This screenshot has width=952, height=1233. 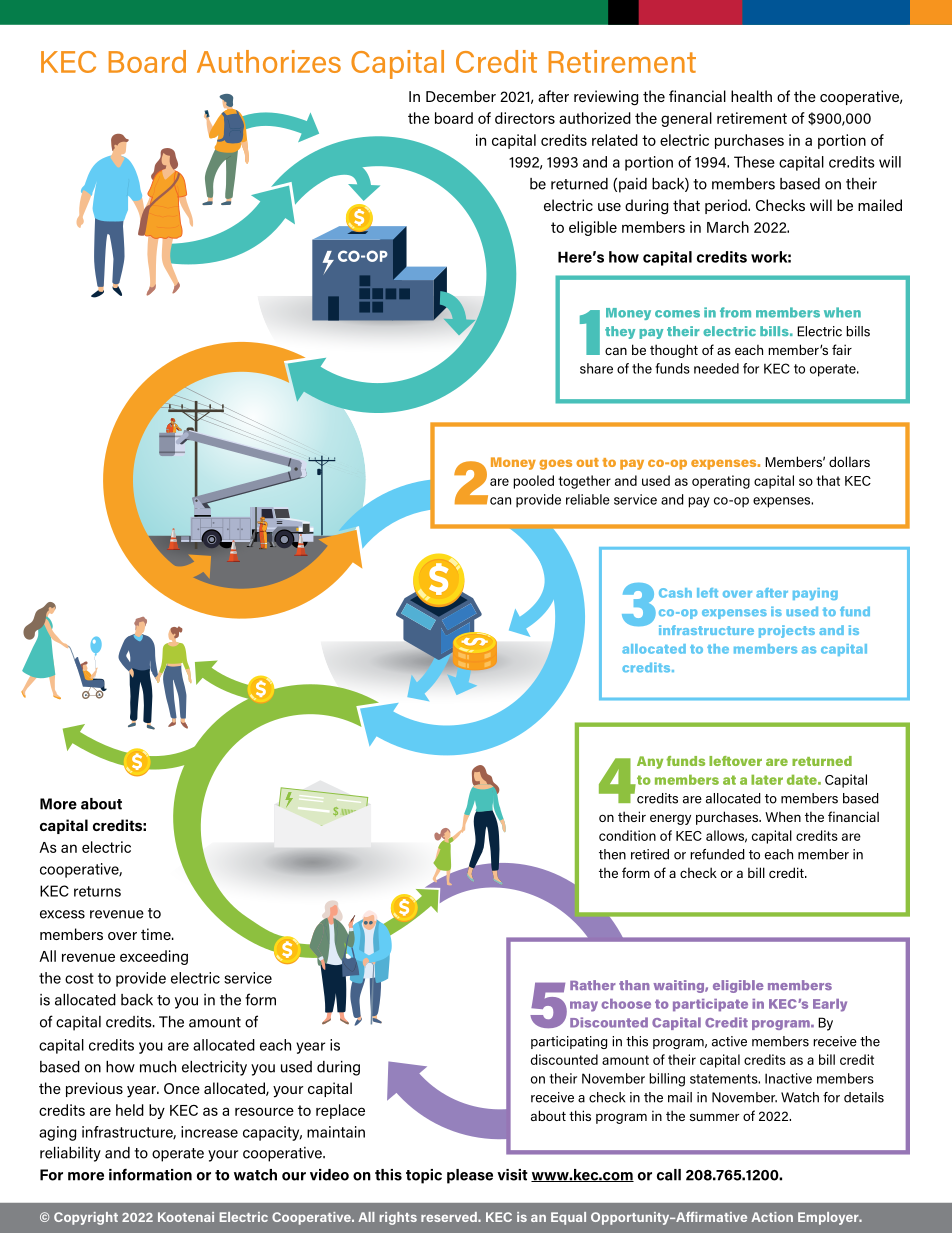 What do you see at coordinates (461, 96) in the screenshot?
I see `December` at bounding box center [461, 96].
